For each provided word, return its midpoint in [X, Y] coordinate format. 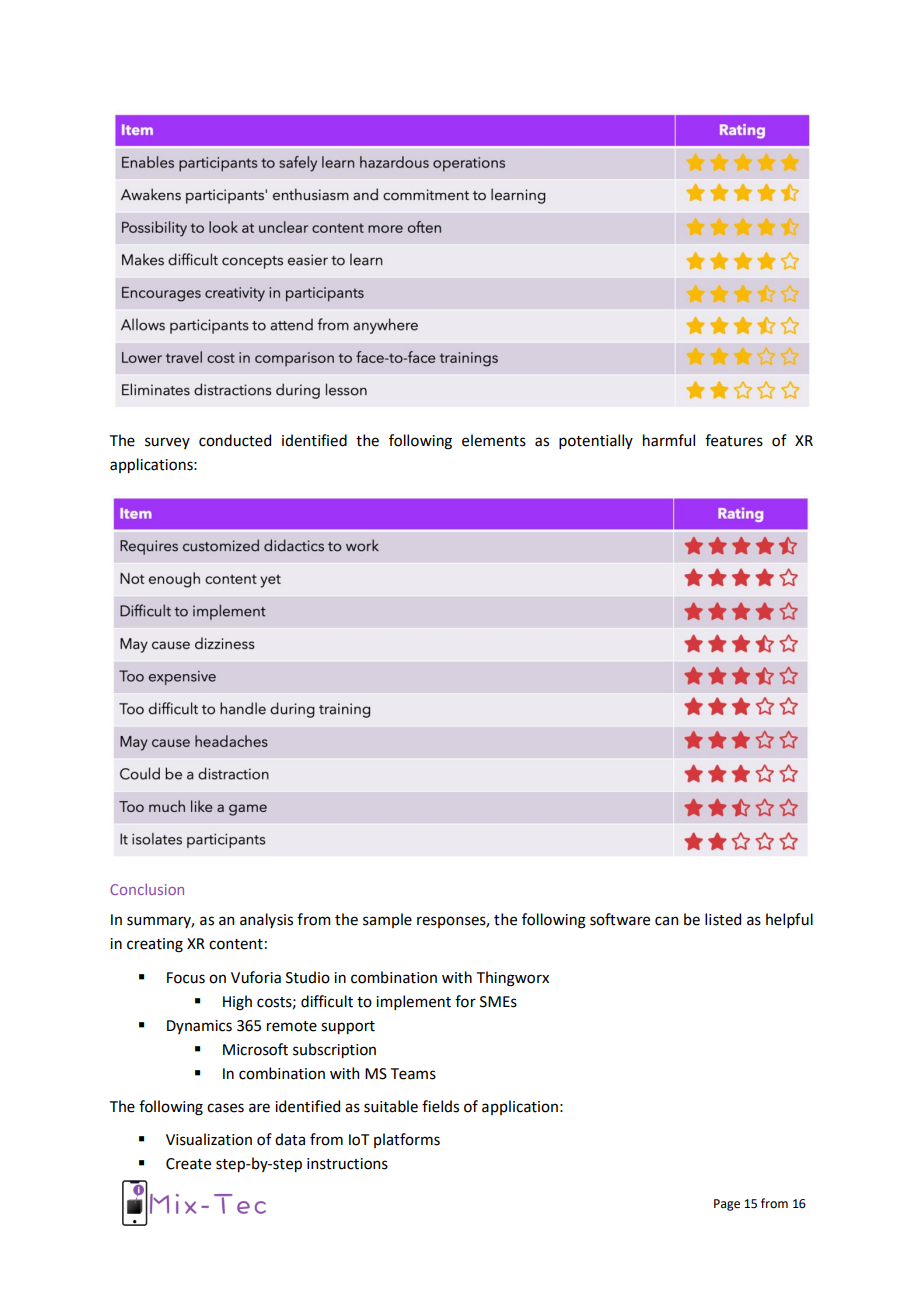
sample [387, 920]
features [734, 440]
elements [494, 440]
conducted [235, 440]
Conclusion [147, 889]
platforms [407, 1140]
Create [188, 1164]
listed [723, 919]
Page [727, 1205]
